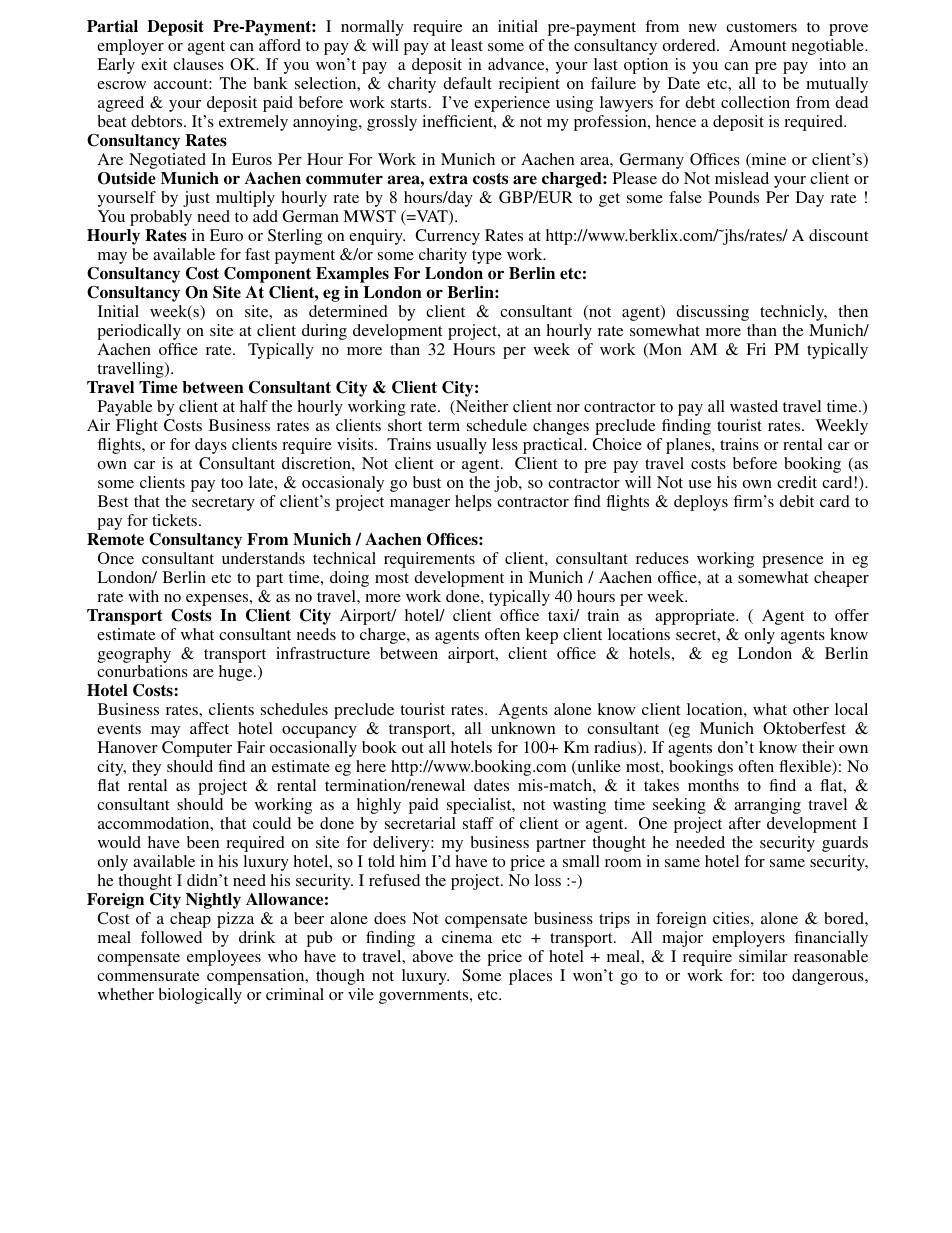  I want to click on places, so click(530, 977).
